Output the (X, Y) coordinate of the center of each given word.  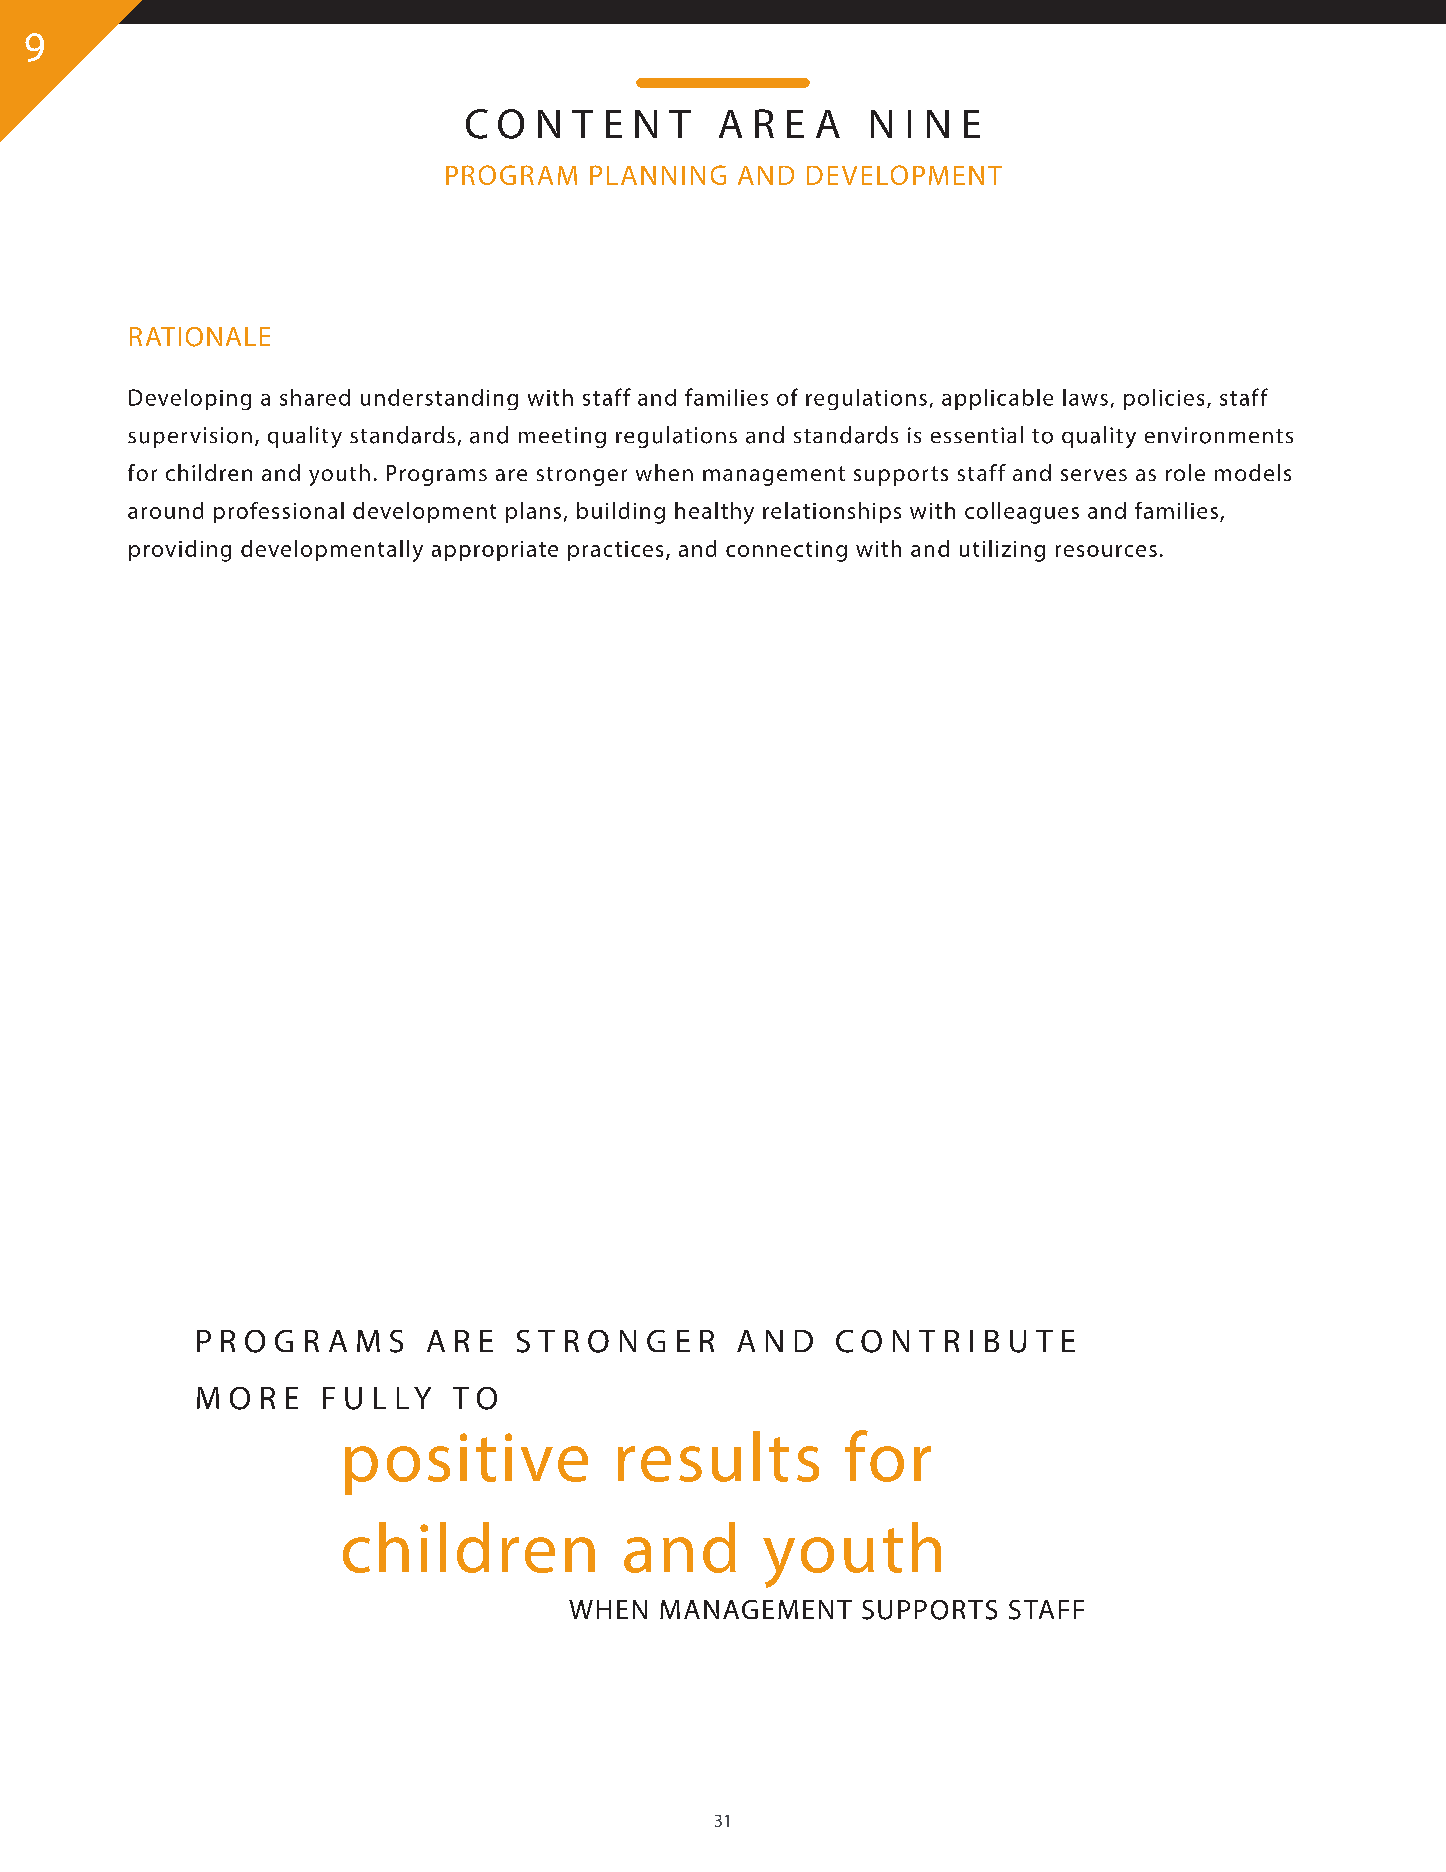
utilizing (1002, 551)
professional (279, 512)
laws (1085, 397)
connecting (786, 551)
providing (180, 551)
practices (615, 551)
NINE (925, 124)
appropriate (495, 551)
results (718, 1456)
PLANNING (658, 175)
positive (466, 1464)
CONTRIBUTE (955, 1341)
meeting (562, 437)
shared (315, 397)
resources (1106, 551)
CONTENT (578, 124)
